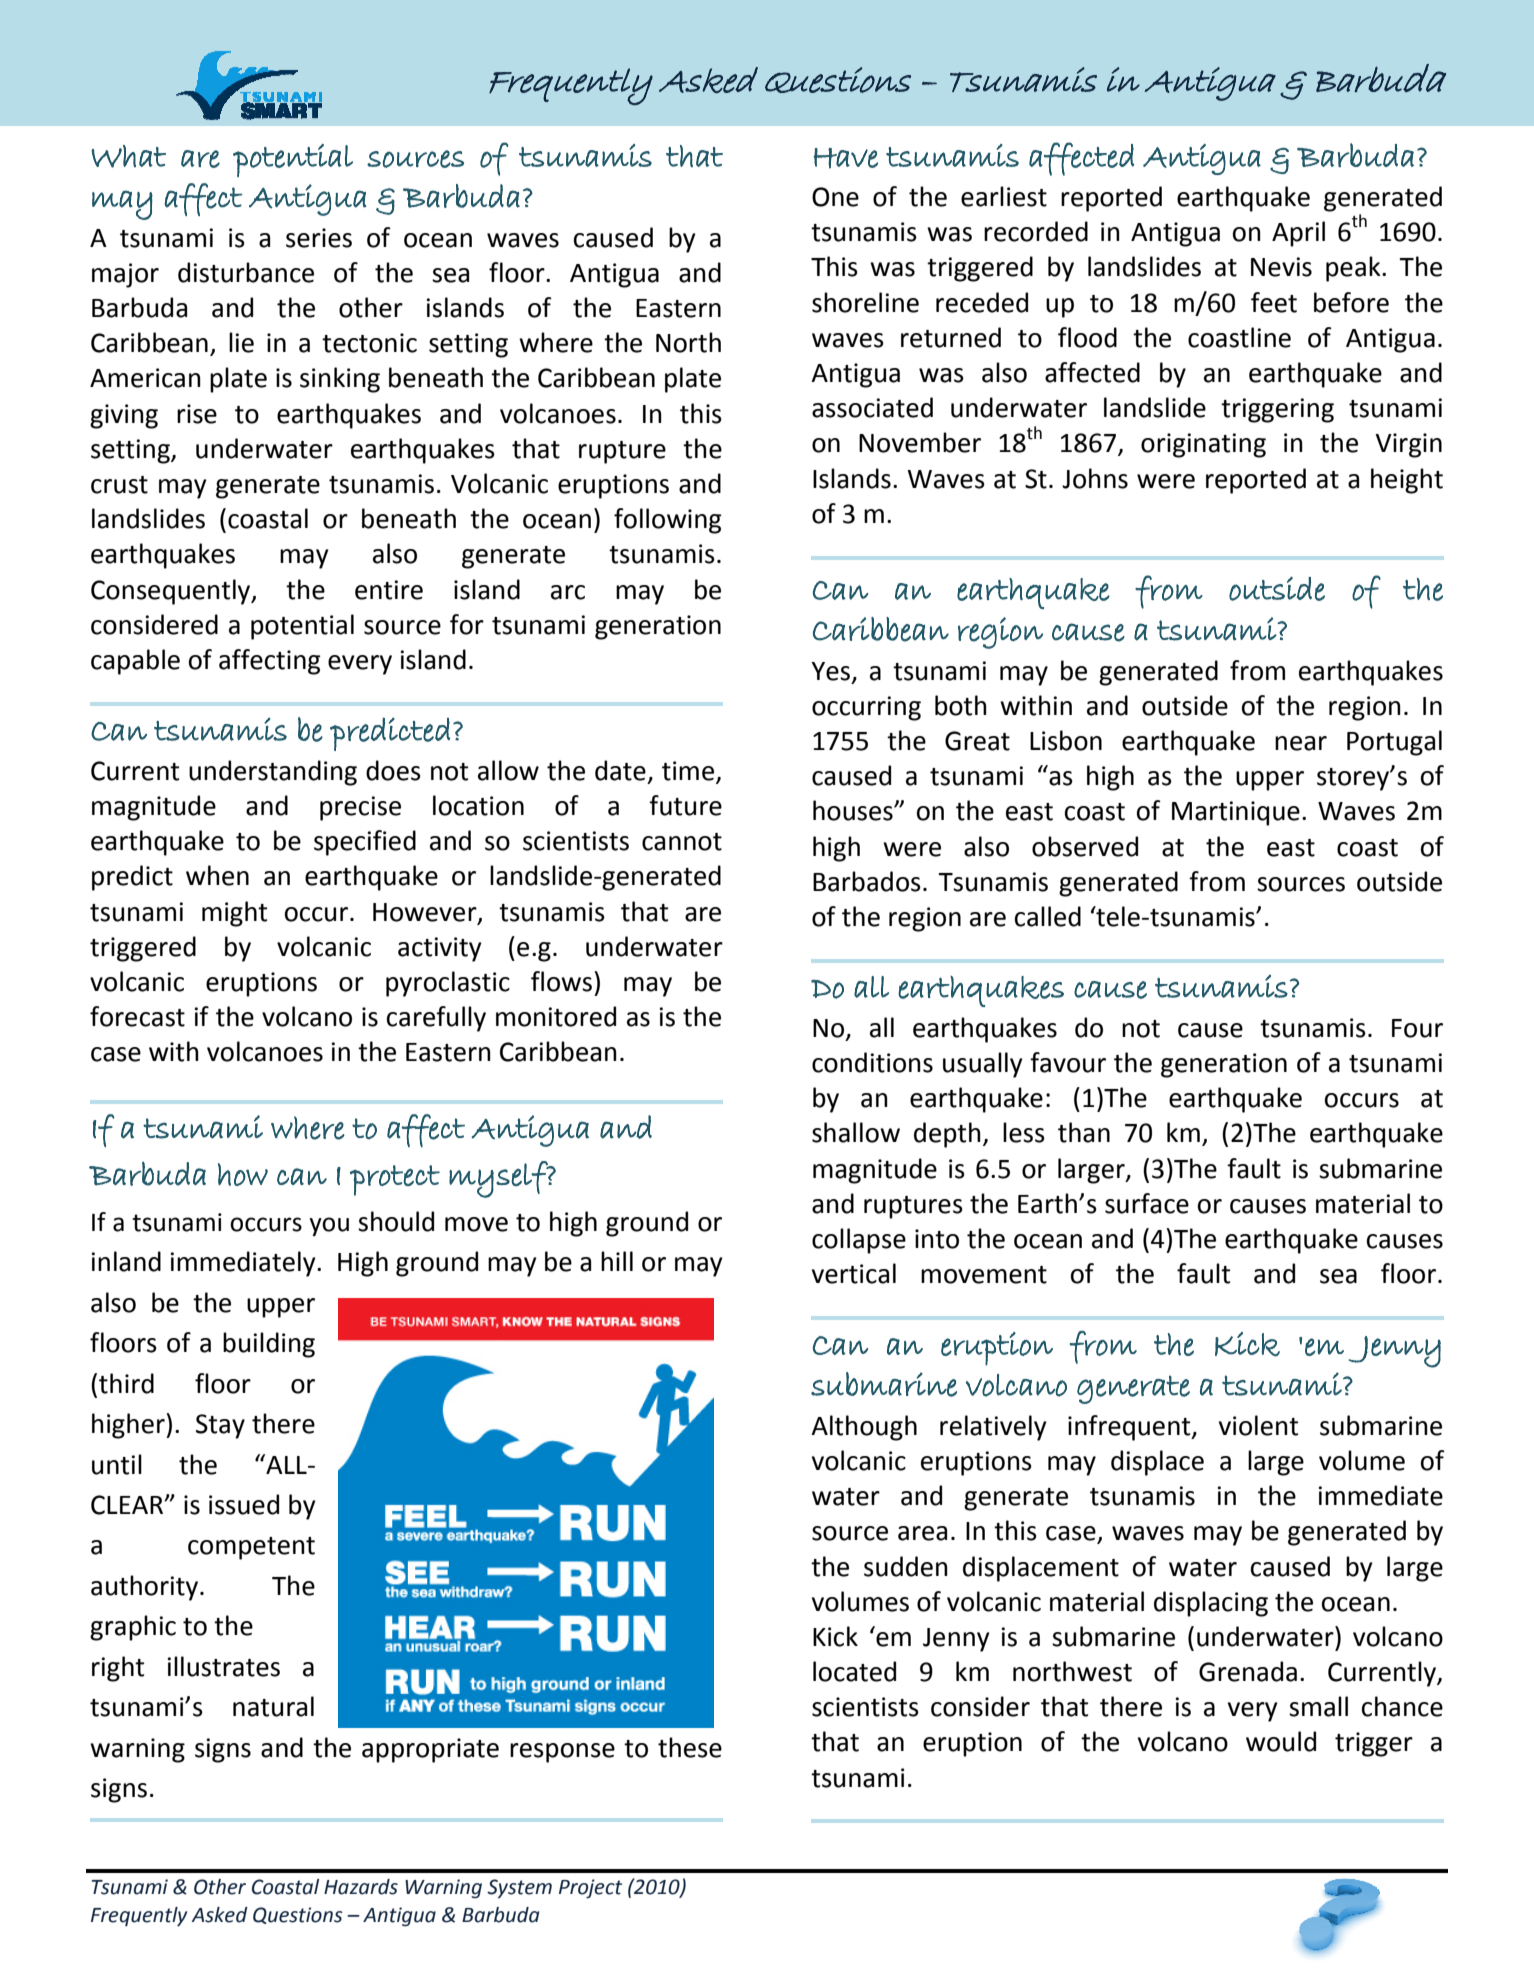  Describe the element at coordinates (1298, 234) in the page. I see `April` at that location.
